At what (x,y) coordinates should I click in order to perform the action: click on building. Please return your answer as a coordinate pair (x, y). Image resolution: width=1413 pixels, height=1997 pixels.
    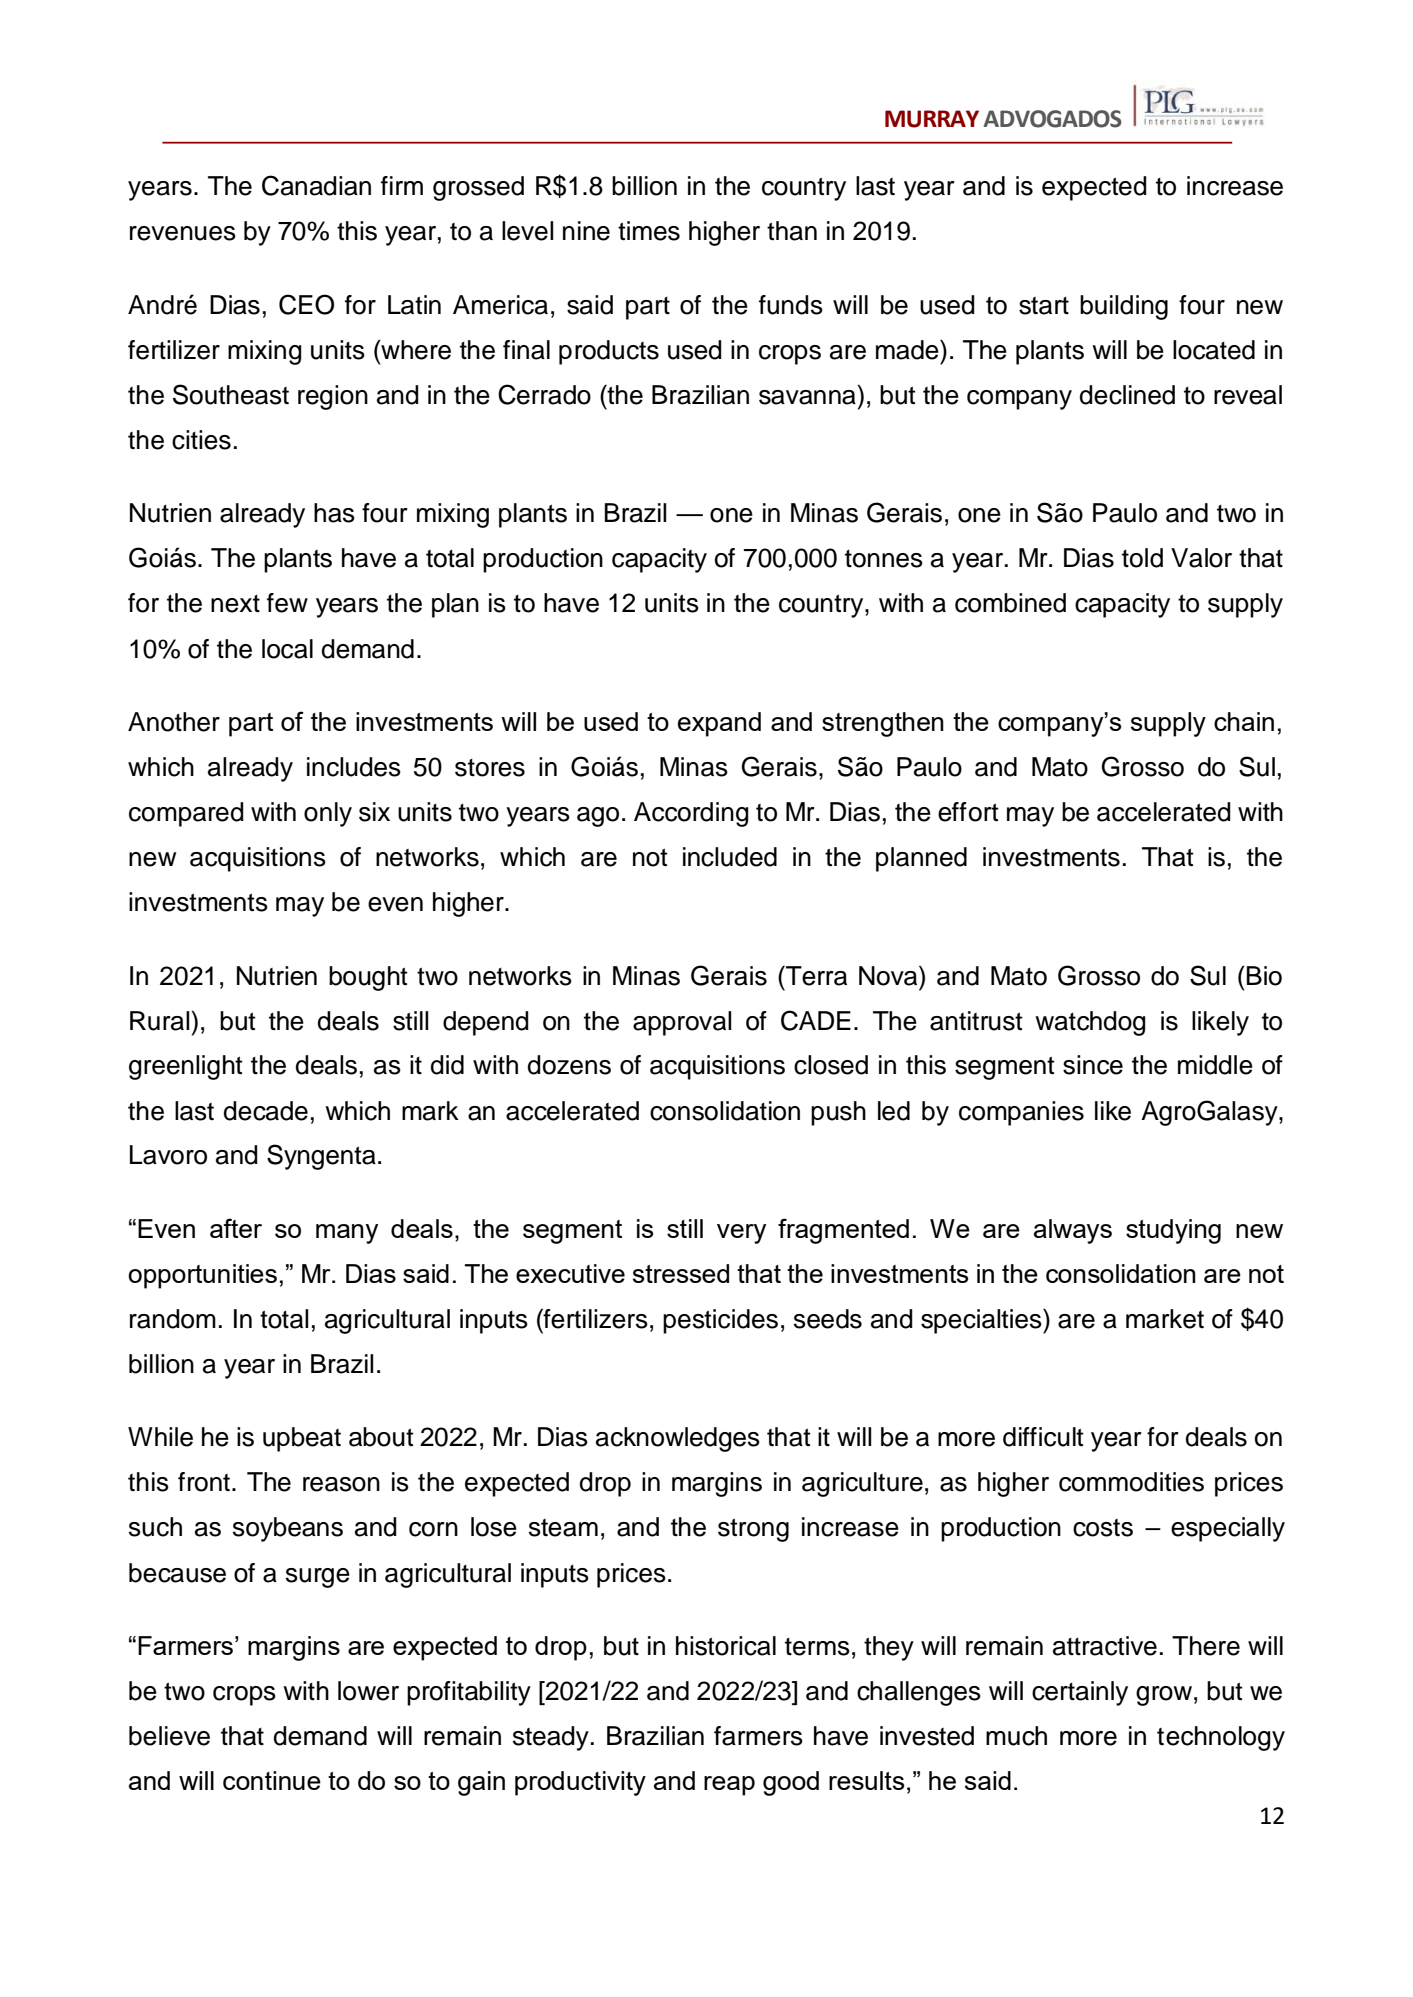
    Looking at the image, I should click on (1124, 307).
